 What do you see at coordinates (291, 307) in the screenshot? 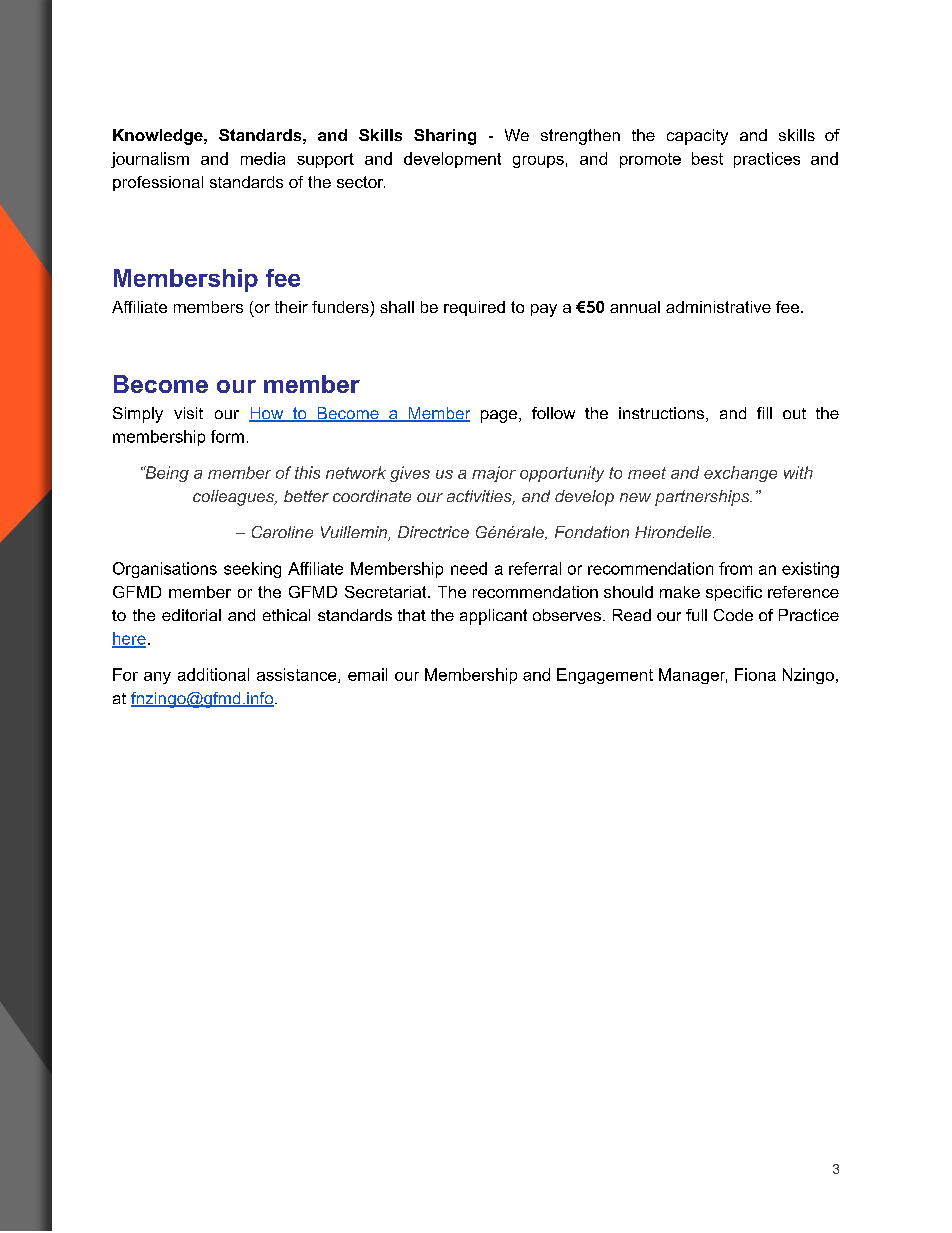
I see `their` at bounding box center [291, 307].
